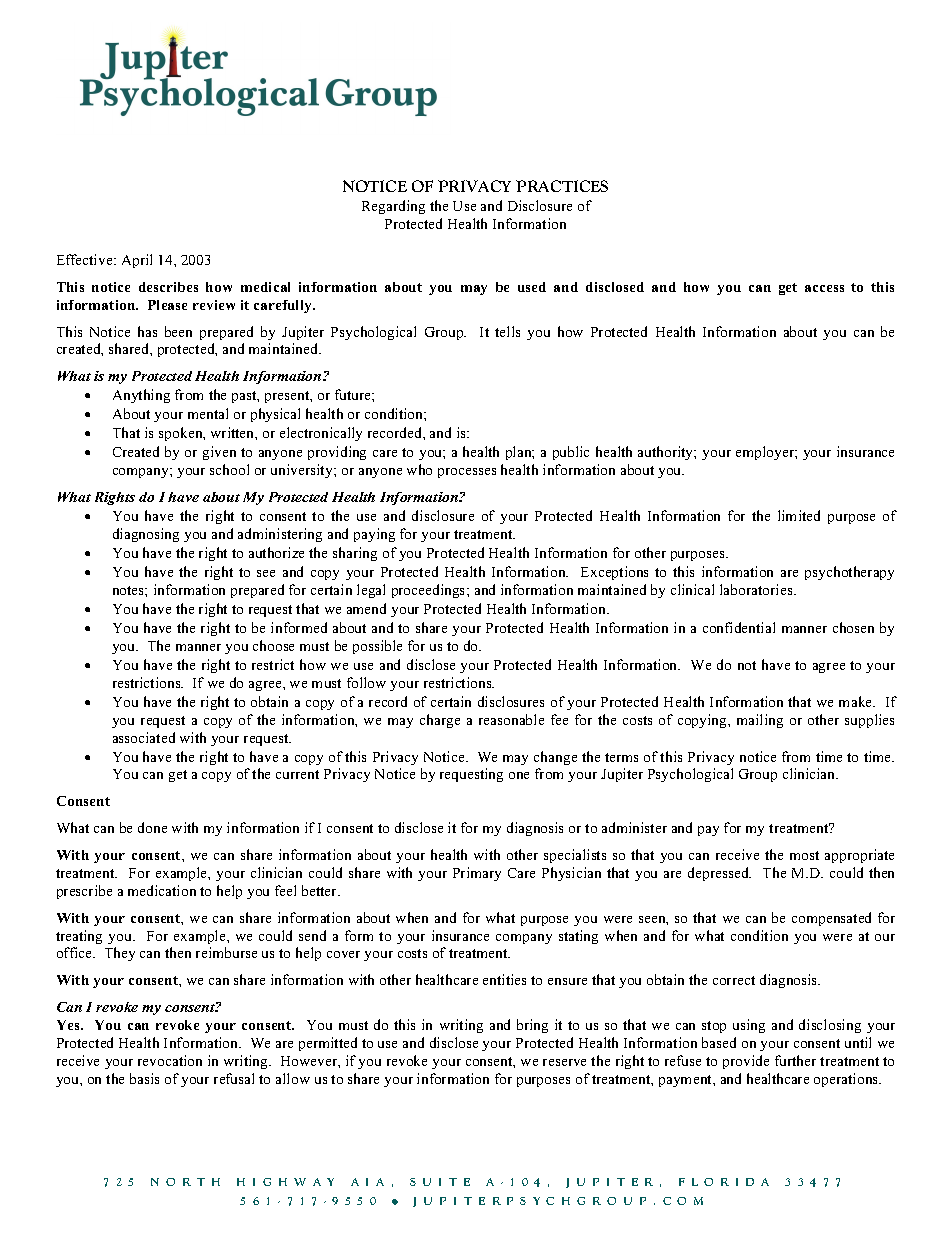  I want to click on access, so click(824, 288).
